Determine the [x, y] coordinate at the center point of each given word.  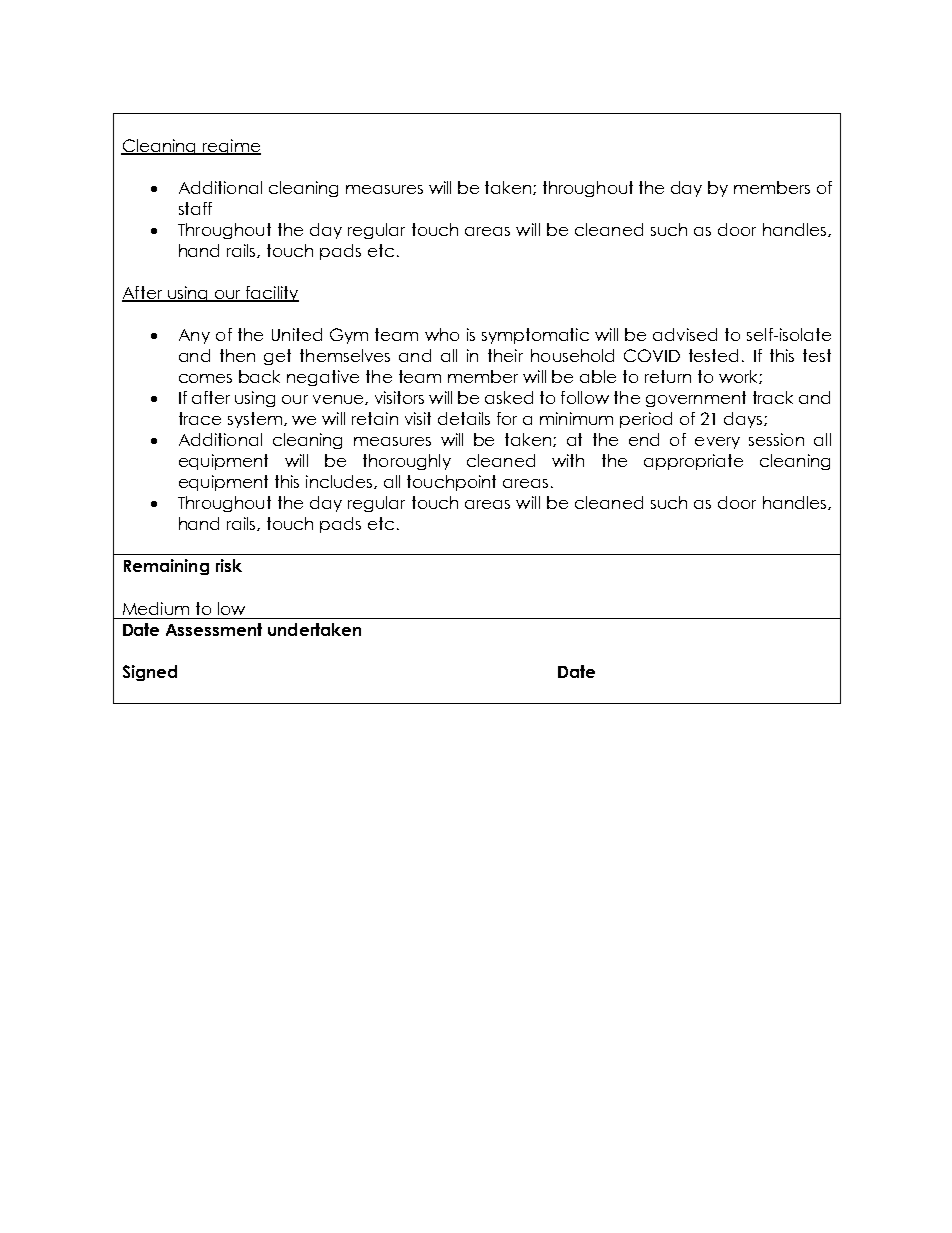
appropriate [693, 462]
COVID [652, 355]
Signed [150, 673]
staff [195, 208]
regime [231, 147]
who [442, 334]
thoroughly [407, 462]
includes [340, 482]
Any [194, 336]
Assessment [214, 629]
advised [685, 334]
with [568, 460]
